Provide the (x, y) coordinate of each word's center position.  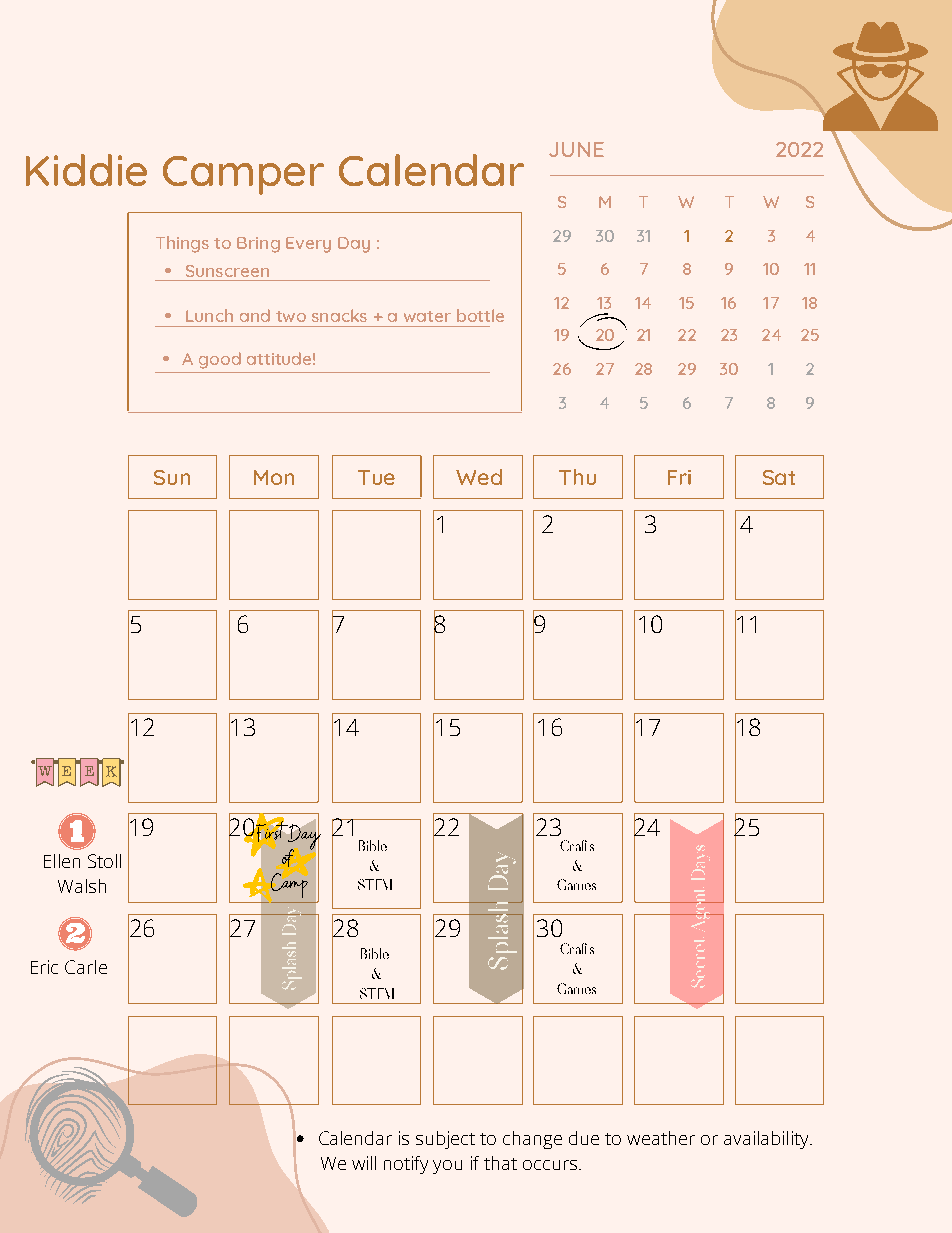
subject (445, 1140)
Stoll (104, 861)
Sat (779, 477)
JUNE (576, 149)
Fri (679, 477)
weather (661, 1138)
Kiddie (86, 170)
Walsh (82, 886)
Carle (86, 967)
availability (767, 1140)
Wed (479, 477)
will (364, 1163)
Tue (376, 477)
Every (308, 245)
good (220, 360)
